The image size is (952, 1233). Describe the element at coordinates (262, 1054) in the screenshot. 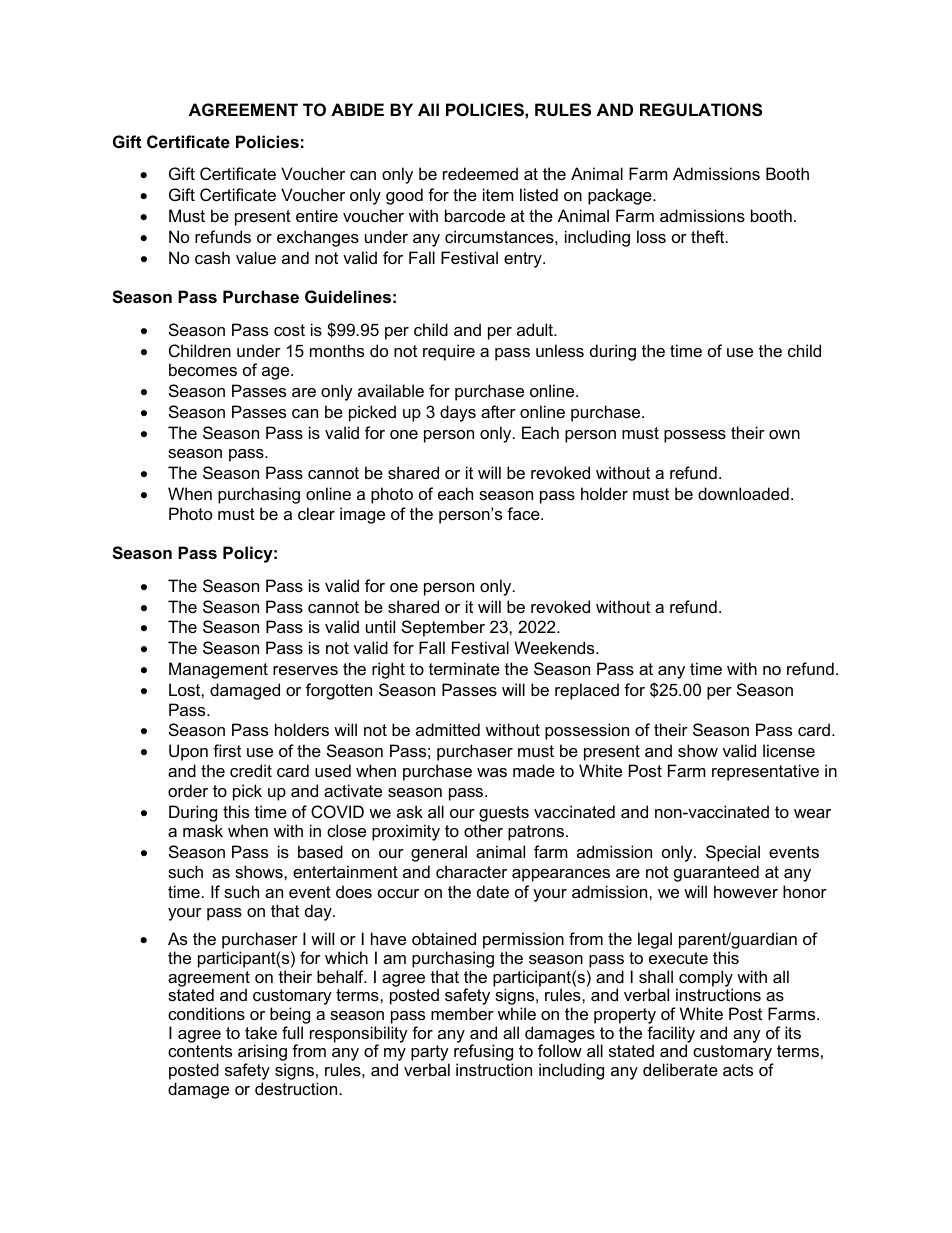

I see `arising` at that location.
